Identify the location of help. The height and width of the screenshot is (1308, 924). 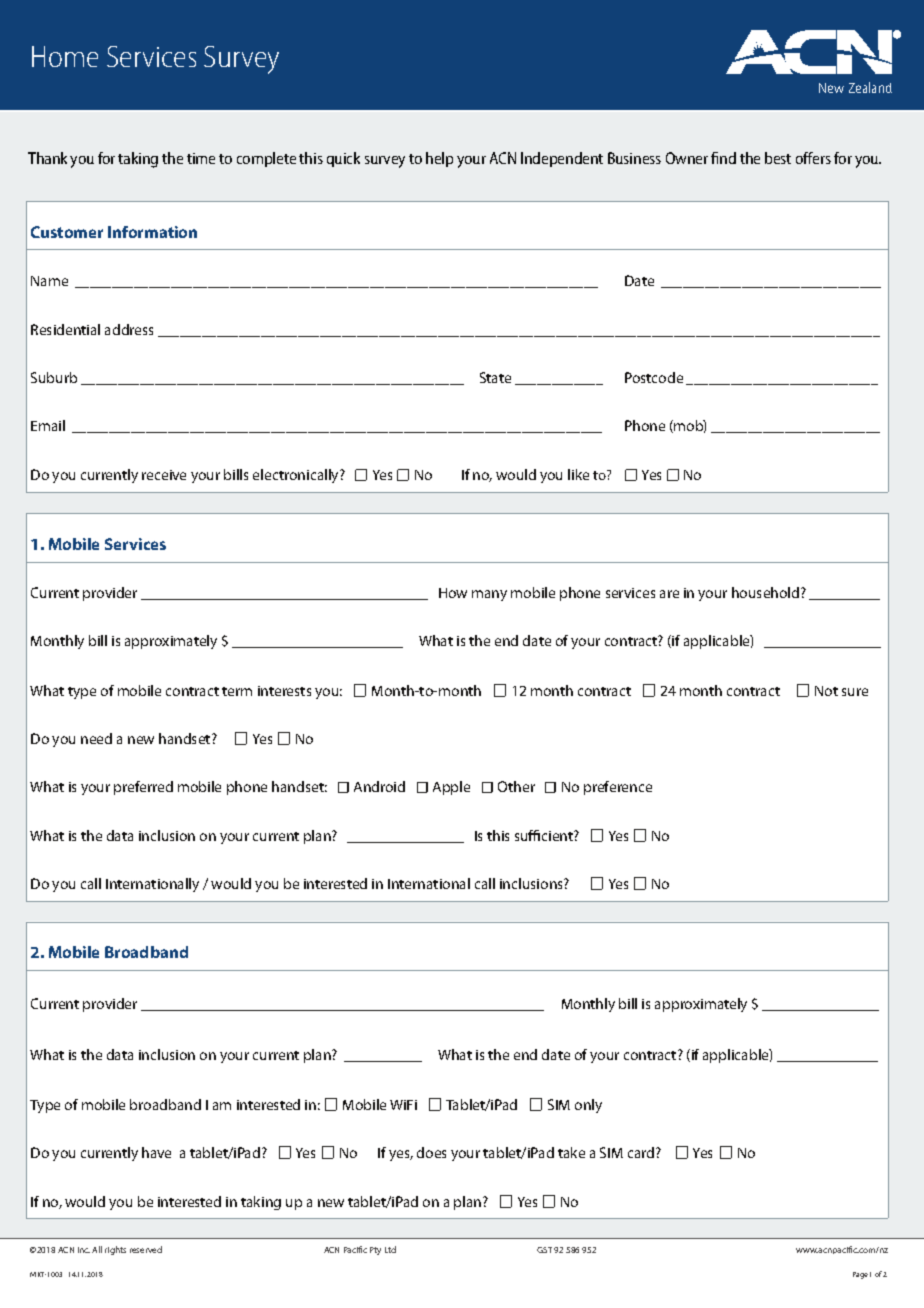
(439, 159).
